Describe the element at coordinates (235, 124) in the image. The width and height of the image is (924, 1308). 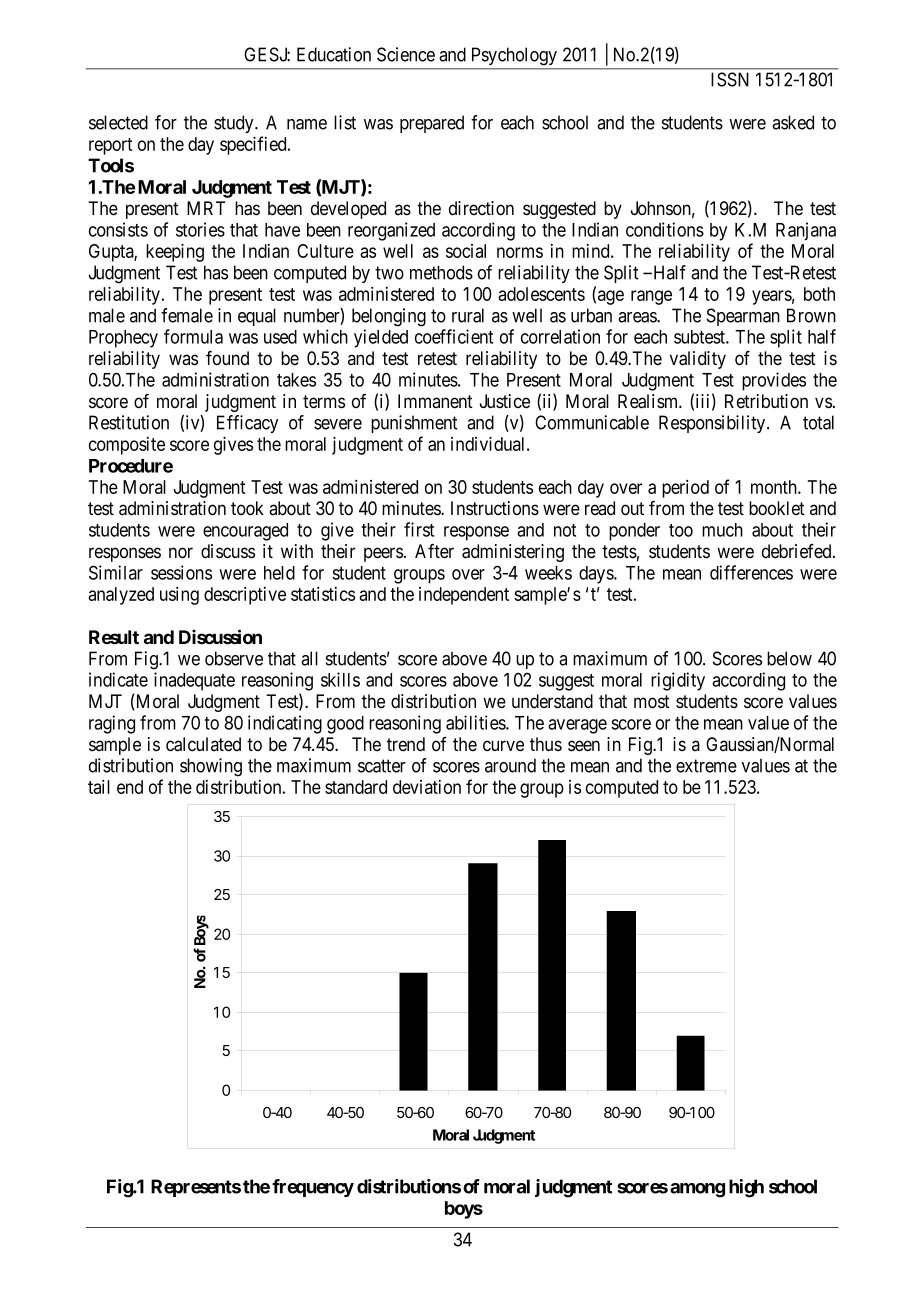
I see `study` at that location.
